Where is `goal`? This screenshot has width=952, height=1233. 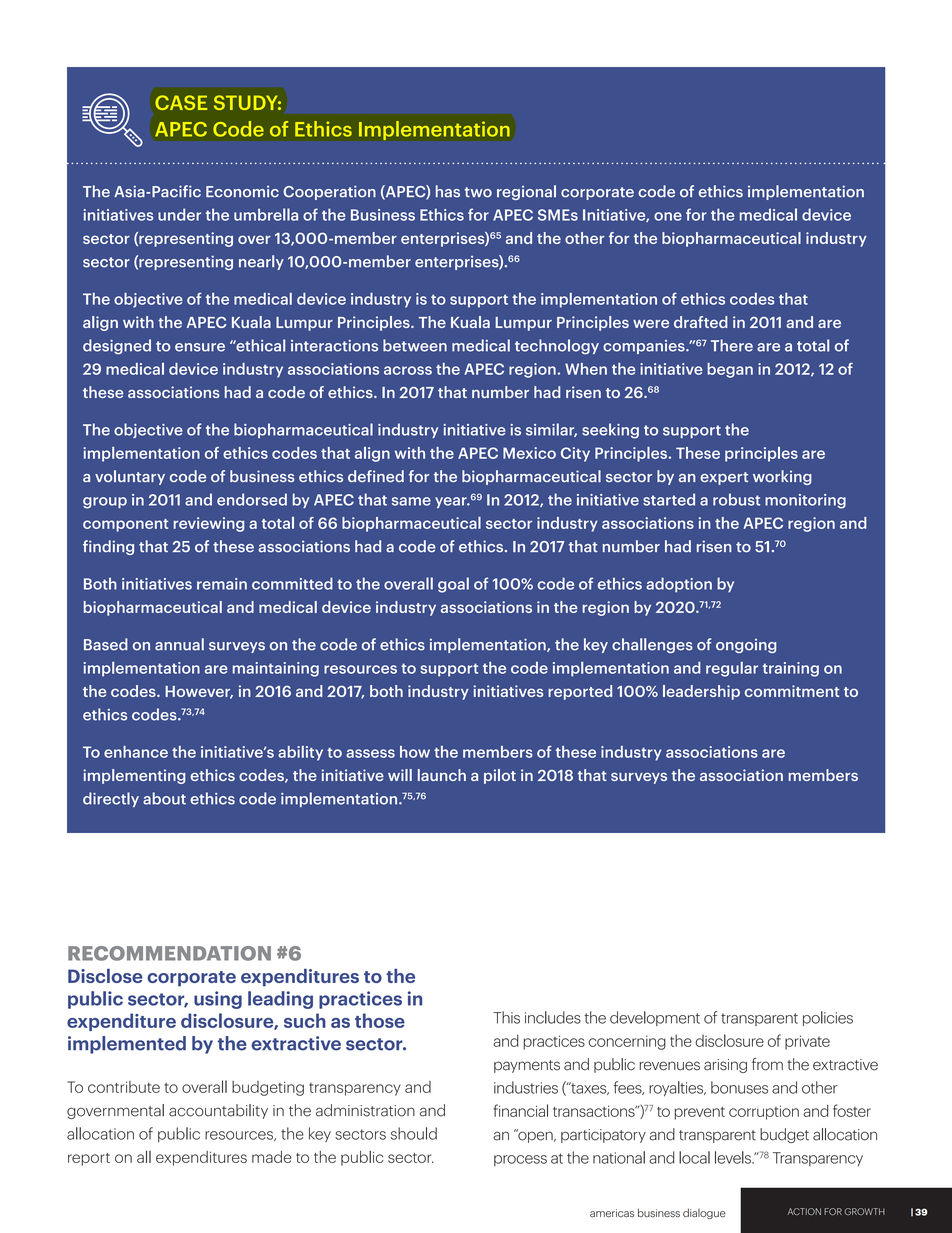
goal is located at coordinates (453, 585).
